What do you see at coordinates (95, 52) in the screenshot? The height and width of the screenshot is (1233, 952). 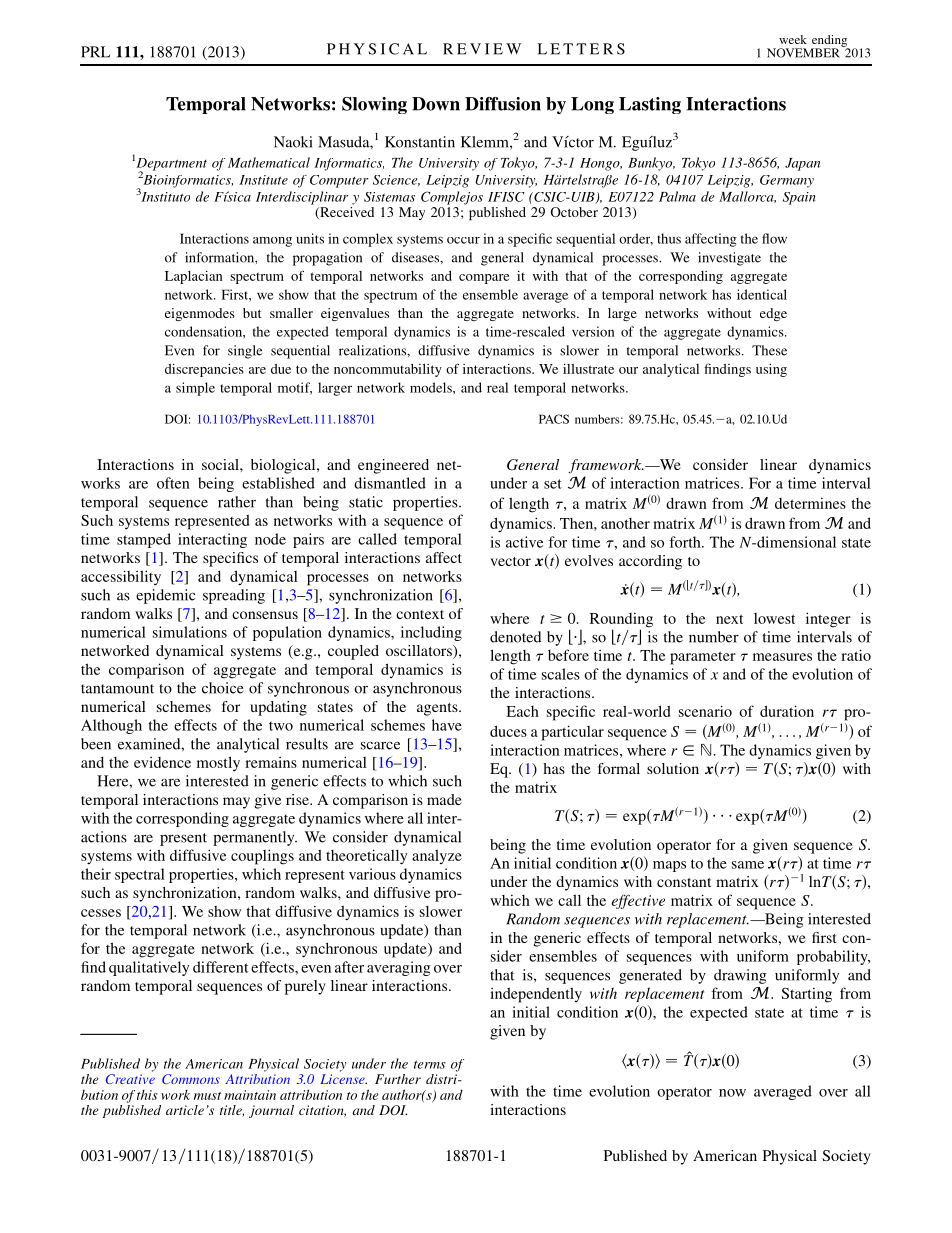 I see `PRL` at bounding box center [95, 52].
